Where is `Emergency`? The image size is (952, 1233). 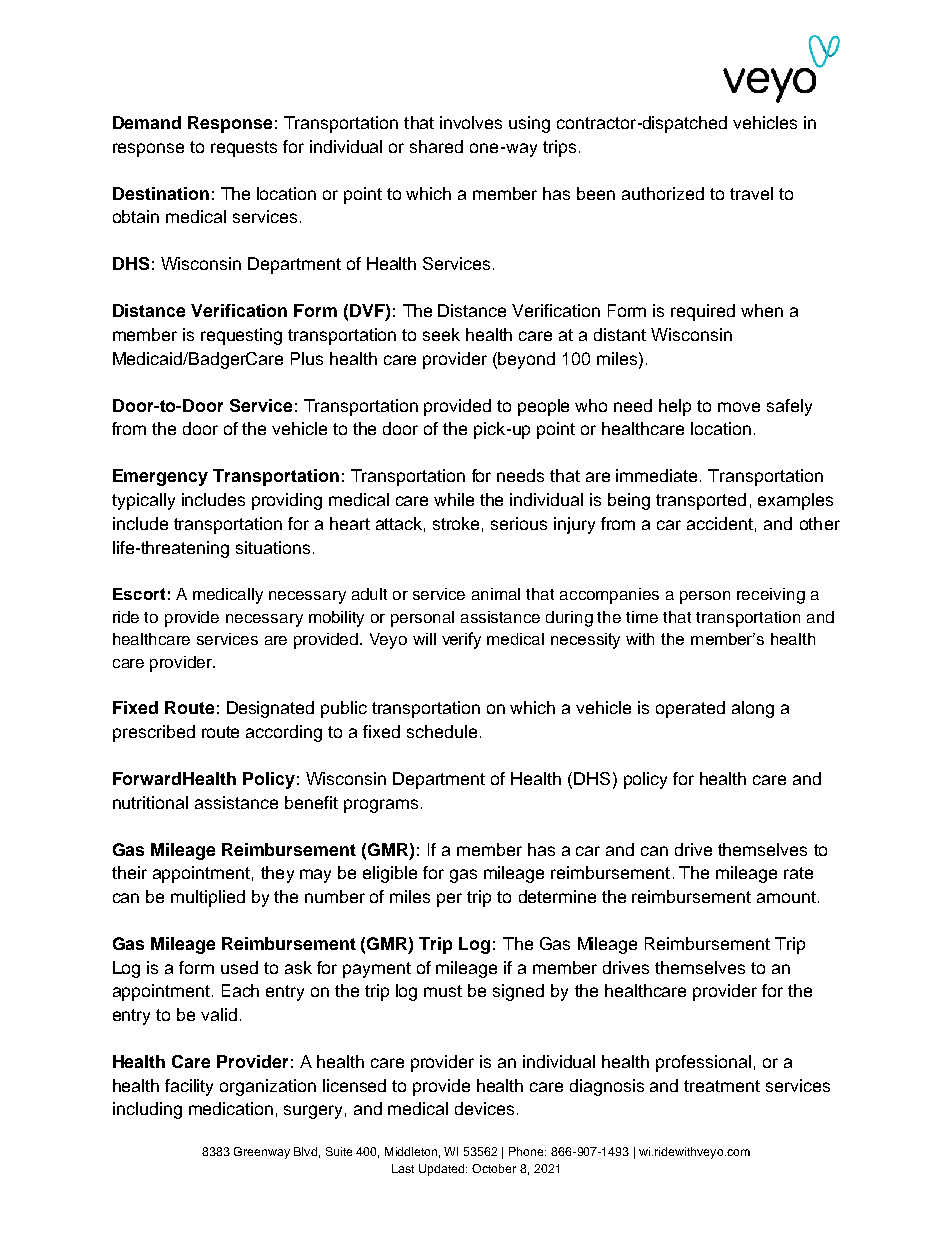 Emergency is located at coordinates (160, 477).
